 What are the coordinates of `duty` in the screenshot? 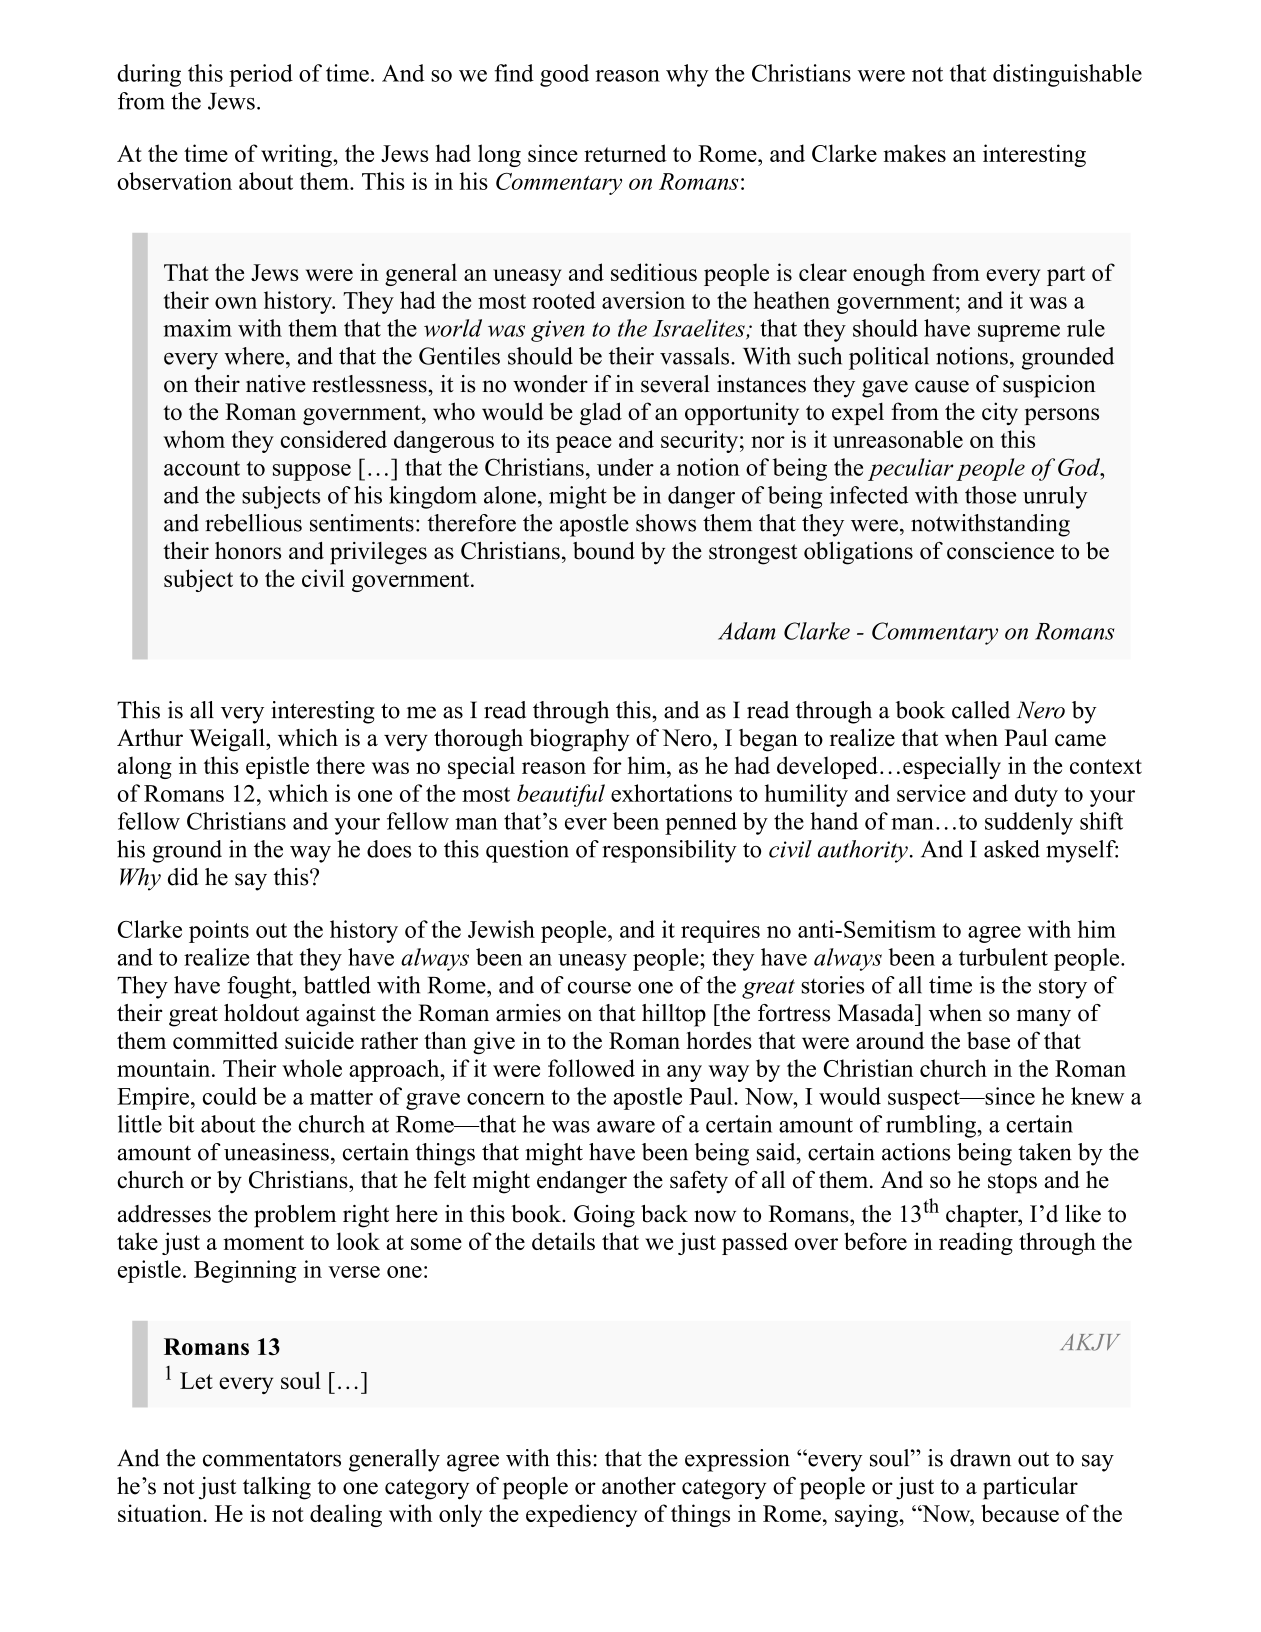 It's located at (1036, 795).
